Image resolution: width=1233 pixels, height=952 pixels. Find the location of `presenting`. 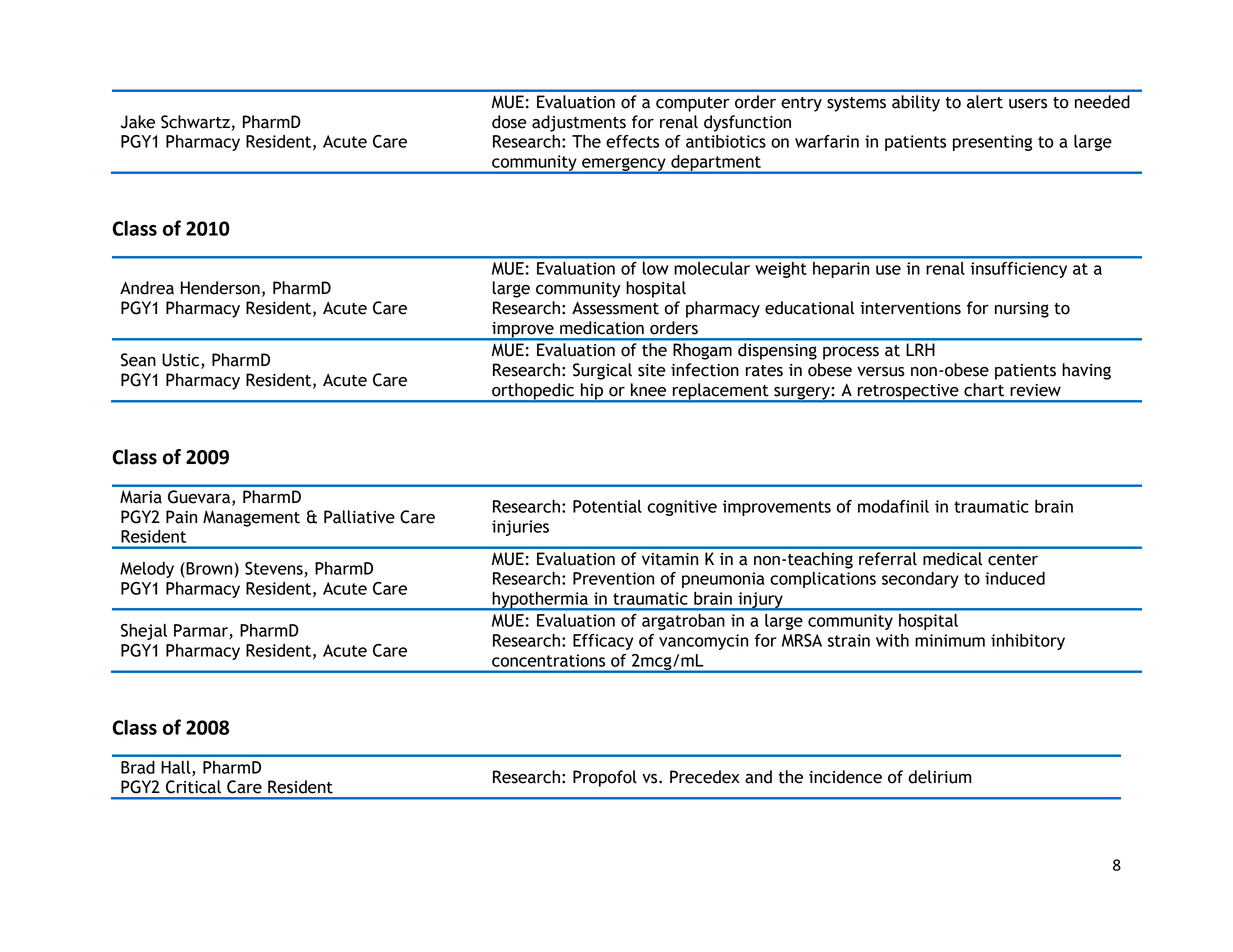

presenting is located at coordinates (992, 143).
